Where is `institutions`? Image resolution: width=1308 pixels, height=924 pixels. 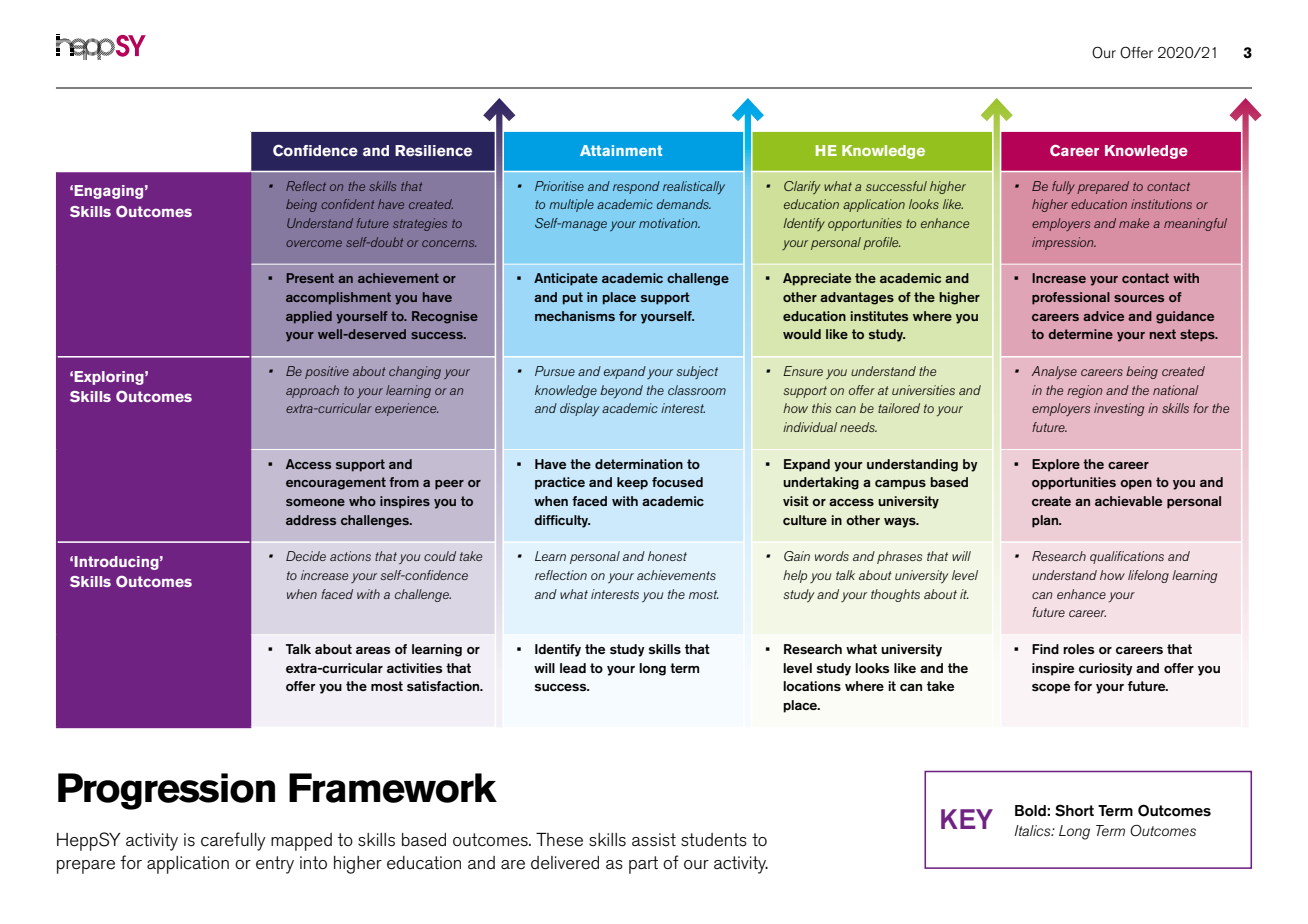
institutions is located at coordinates (1161, 204).
